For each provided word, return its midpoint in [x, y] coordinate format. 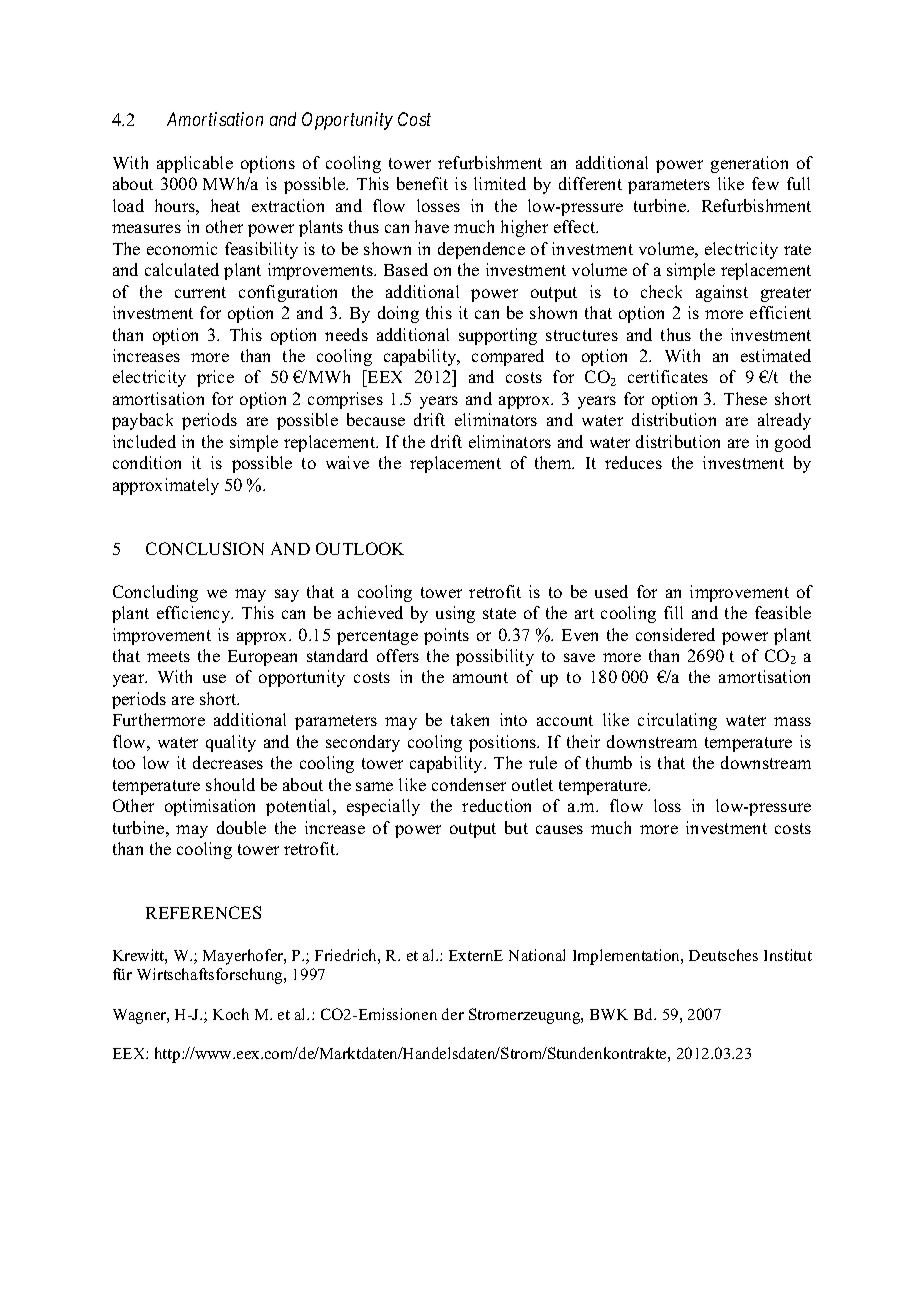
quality [231, 743]
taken [470, 719]
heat [225, 205]
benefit [422, 183]
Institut [788, 955]
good [793, 443]
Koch [231, 1014]
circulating [677, 721]
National [537, 955]
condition [147, 462]
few [765, 183]
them [554, 462]
